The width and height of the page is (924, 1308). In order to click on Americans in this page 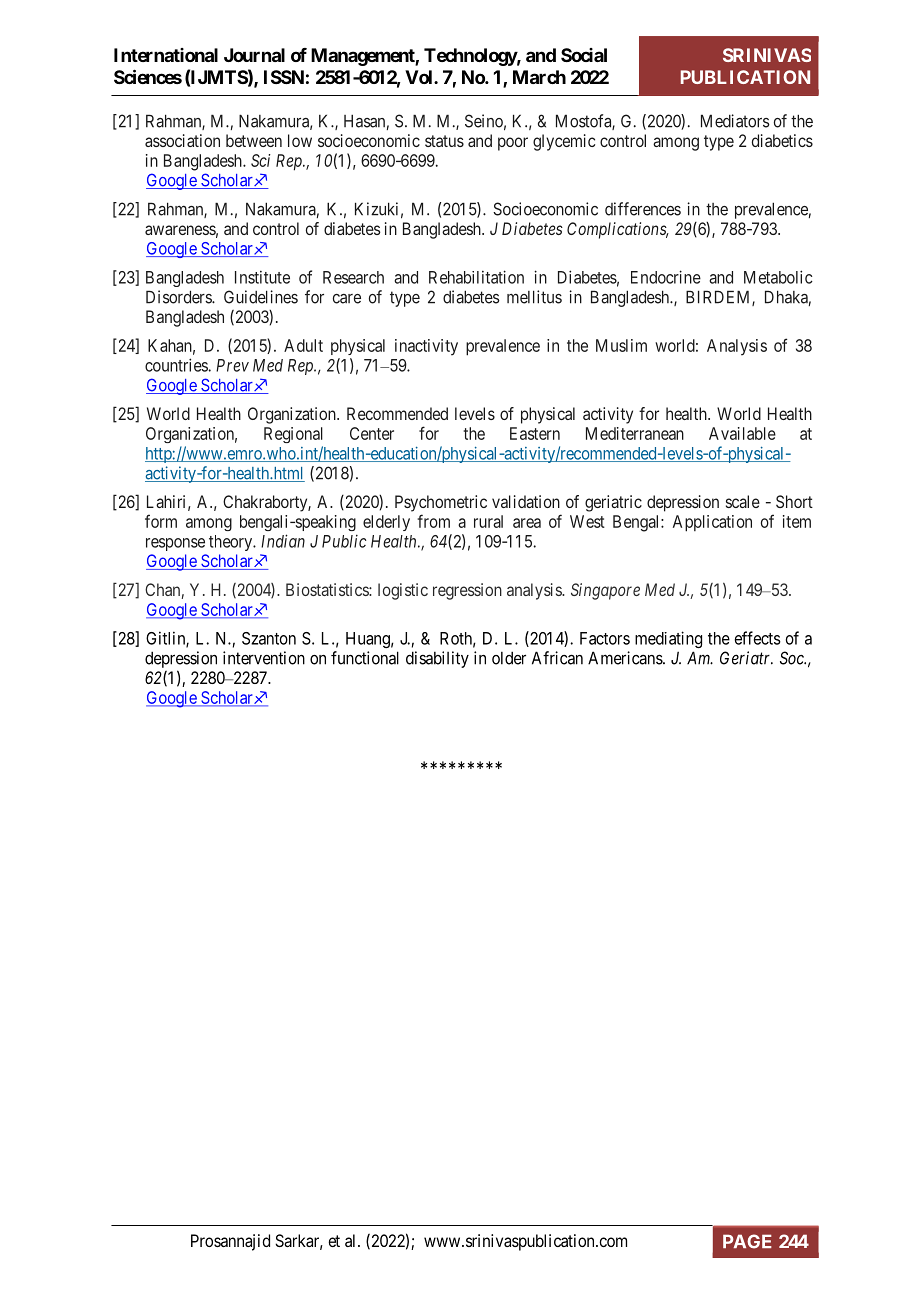, I will do `click(626, 658)`.
